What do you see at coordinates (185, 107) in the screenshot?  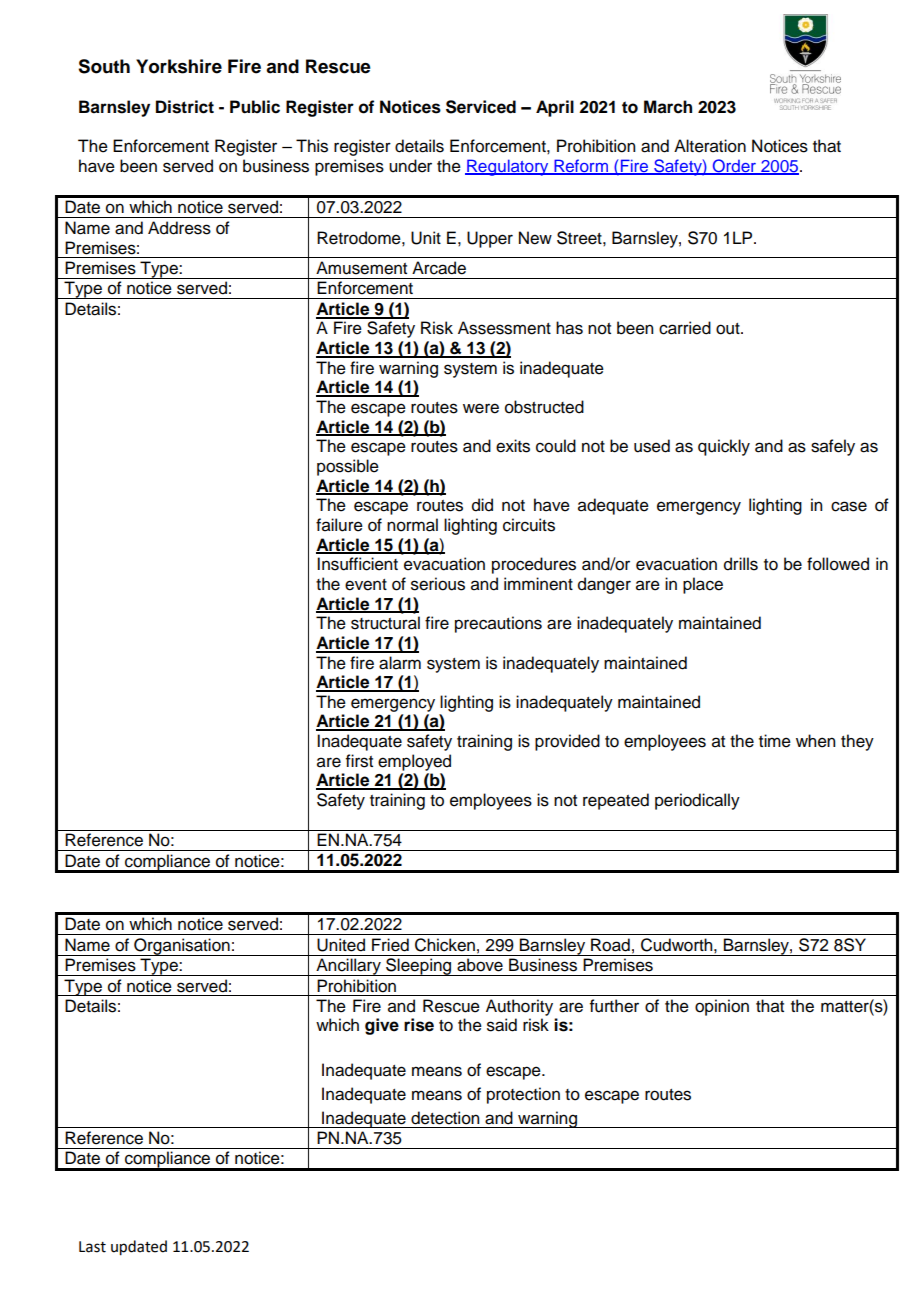 I see `District` at bounding box center [185, 107].
